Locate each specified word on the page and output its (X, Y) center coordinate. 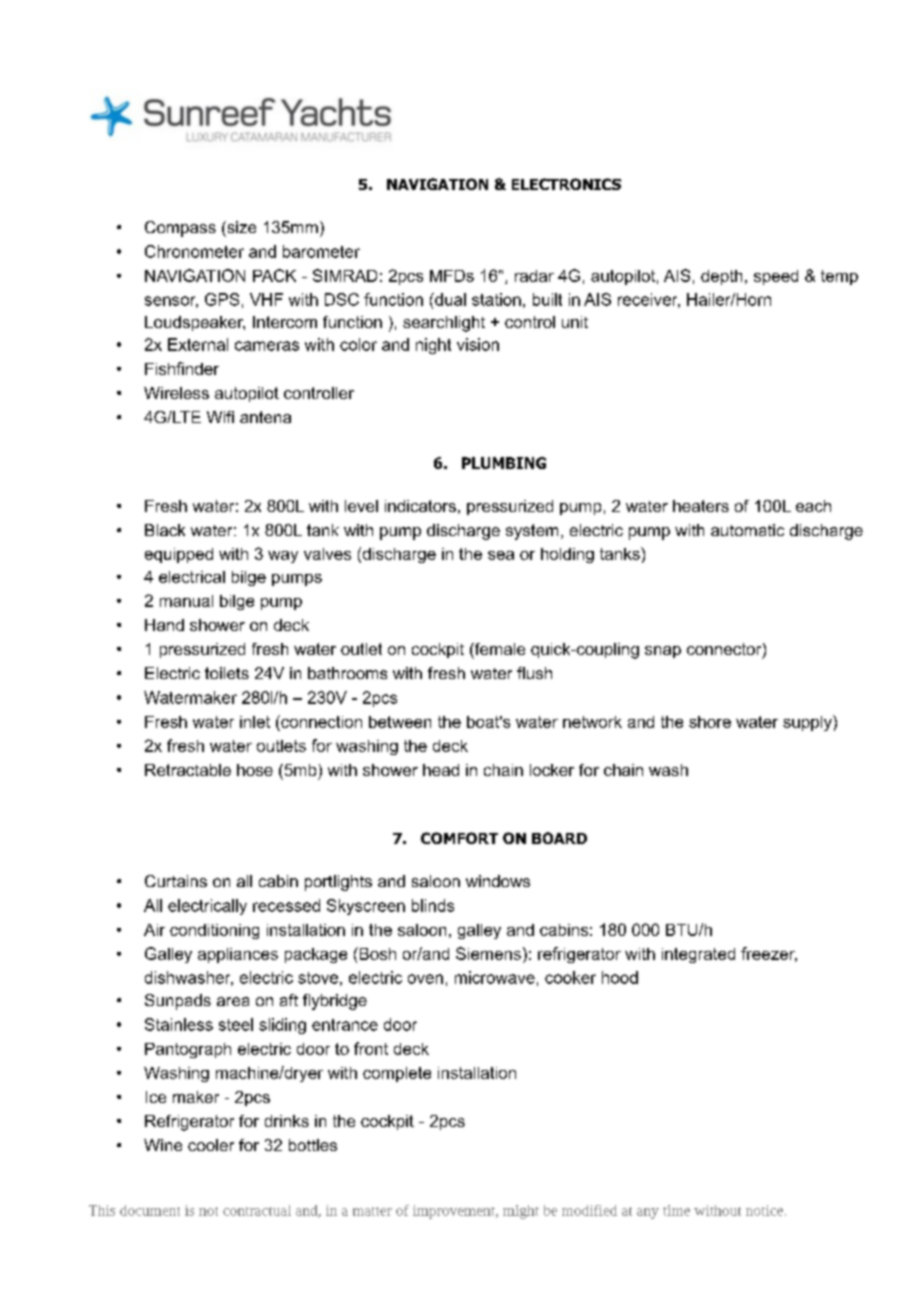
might (521, 1212)
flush (534, 673)
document (150, 1210)
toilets (227, 673)
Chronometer (194, 251)
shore (710, 722)
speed (776, 277)
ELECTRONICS (566, 184)
